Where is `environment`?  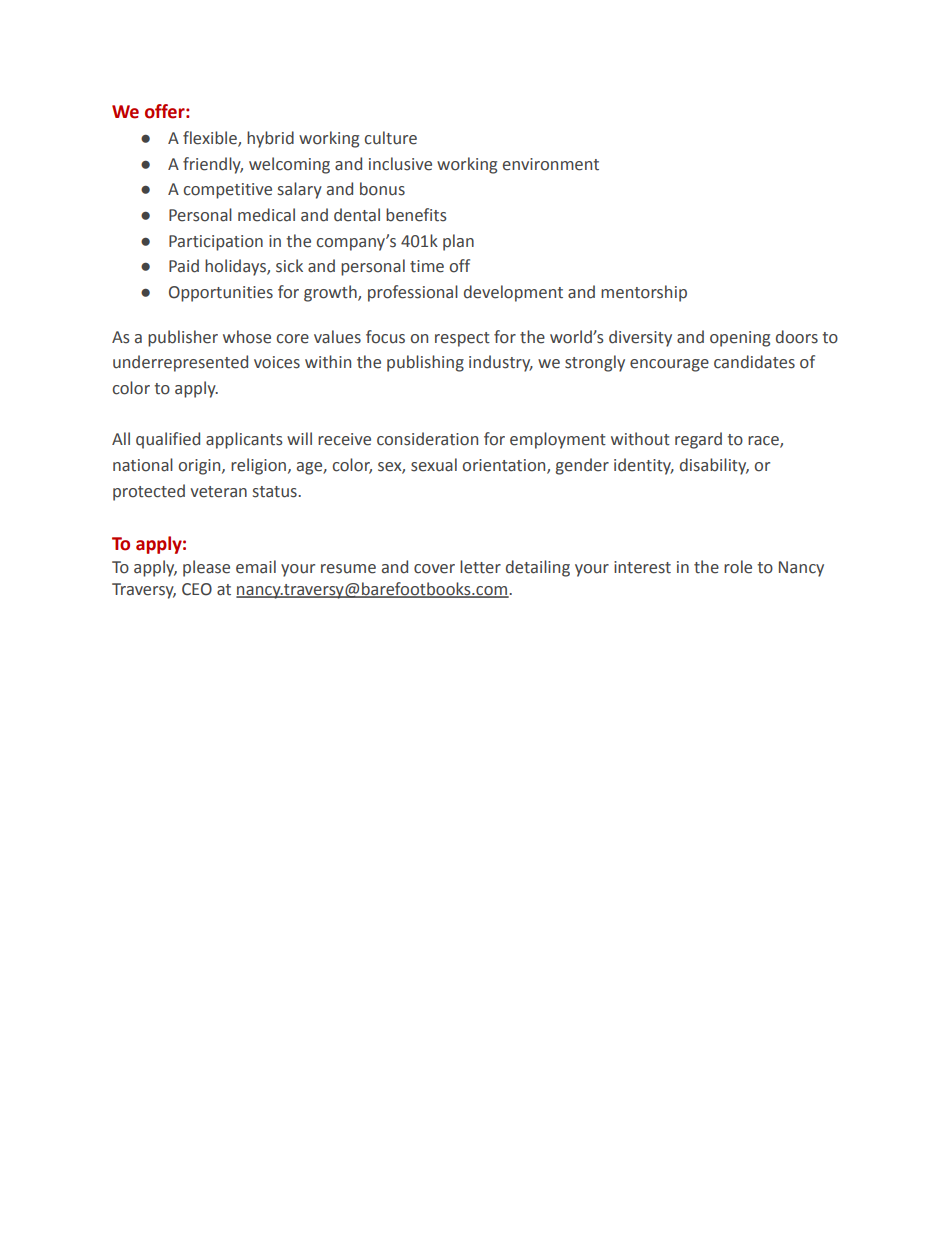
environment is located at coordinates (551, 164).
